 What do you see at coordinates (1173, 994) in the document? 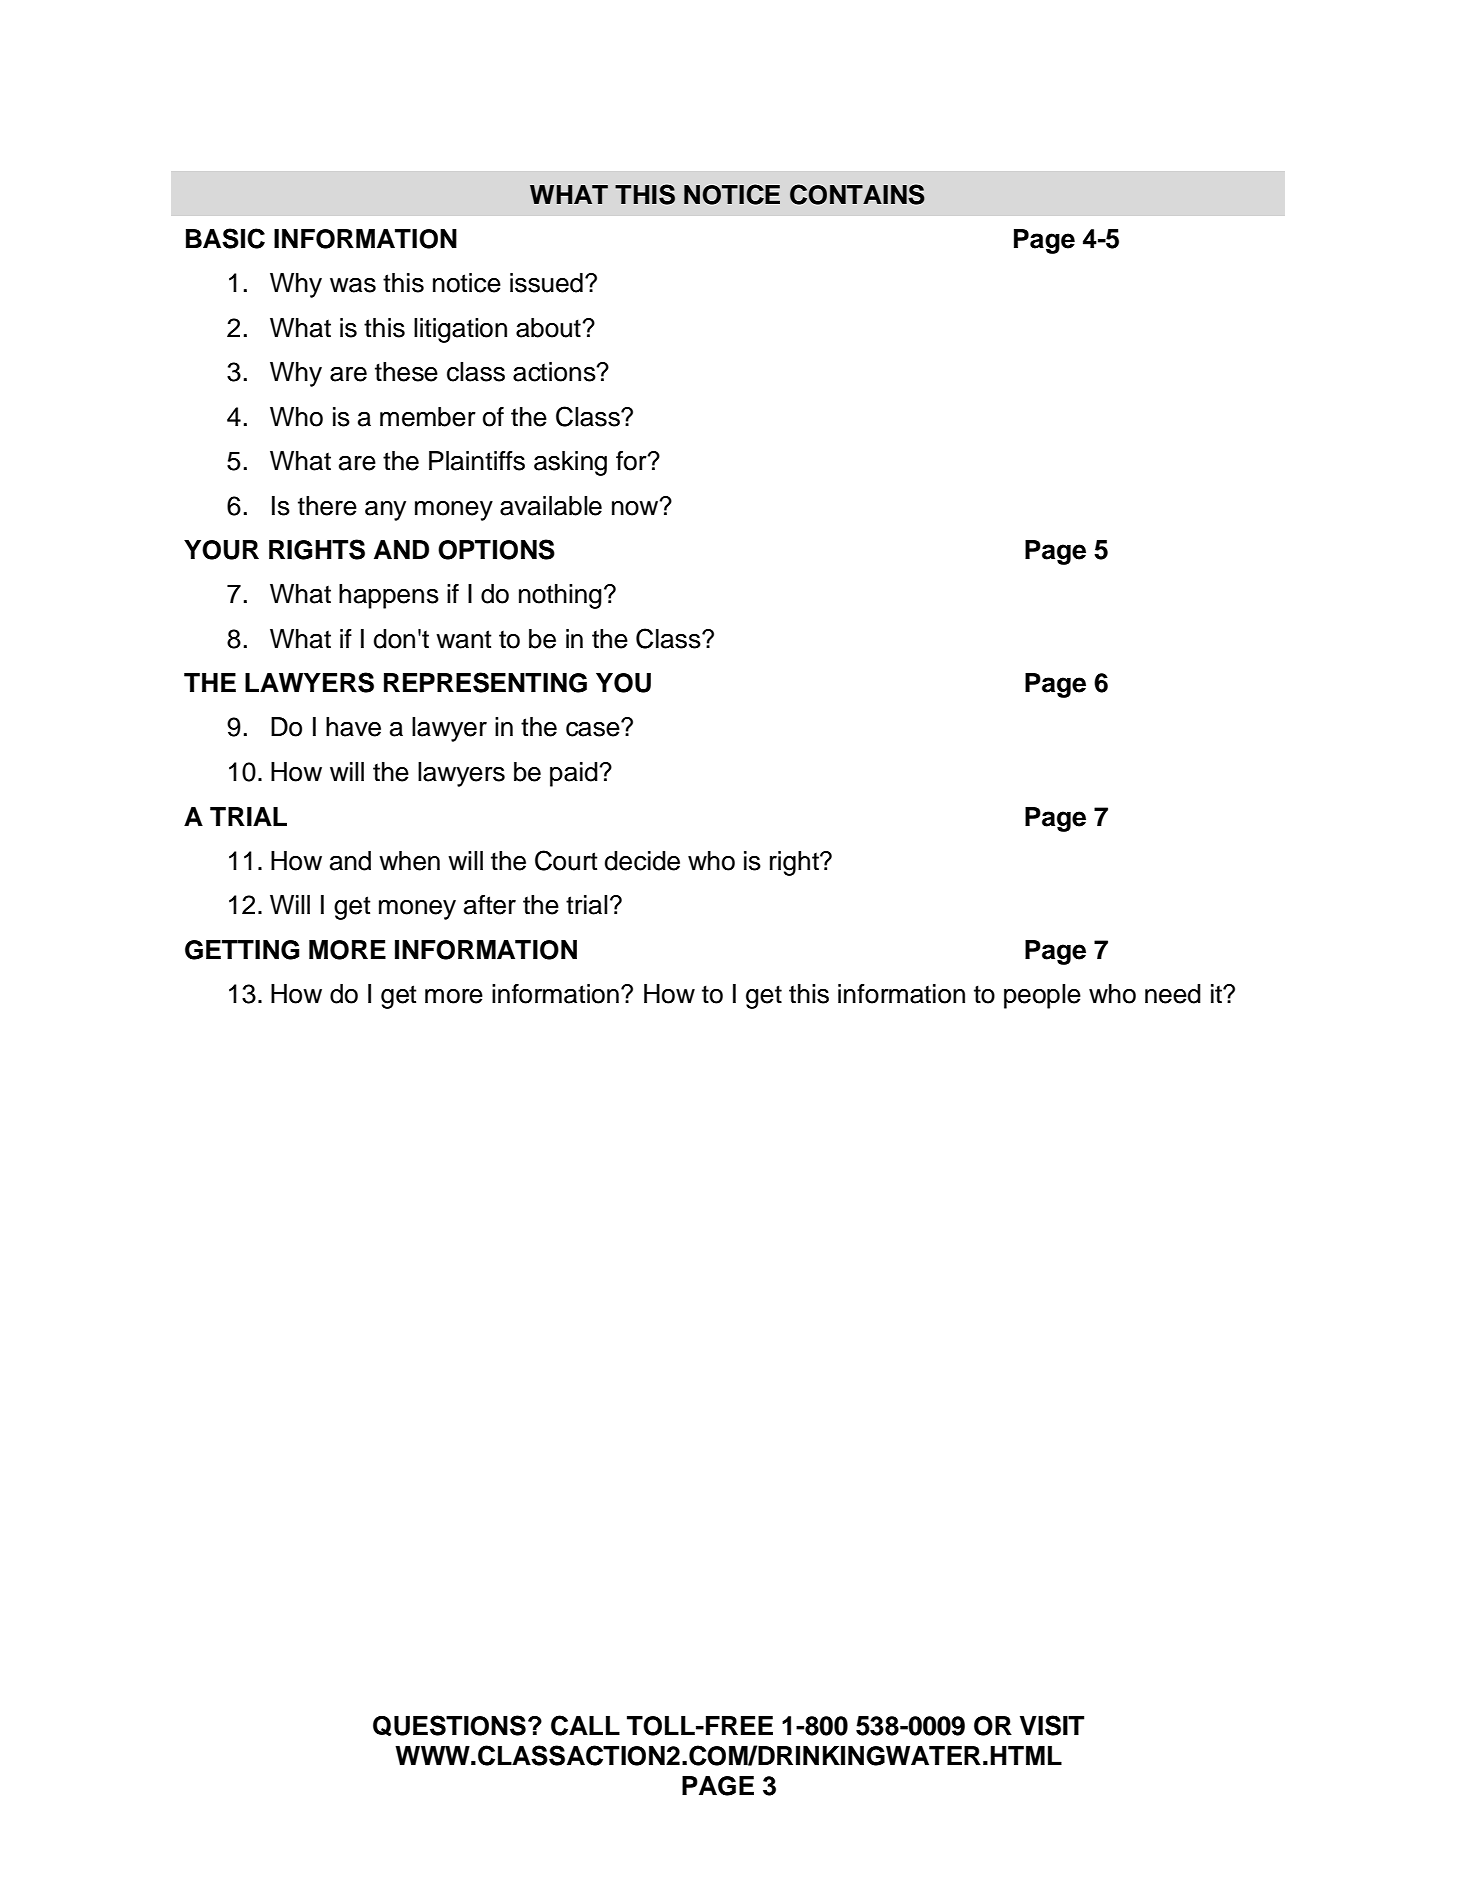
I see `need` at bounding box center [1173, 994].
